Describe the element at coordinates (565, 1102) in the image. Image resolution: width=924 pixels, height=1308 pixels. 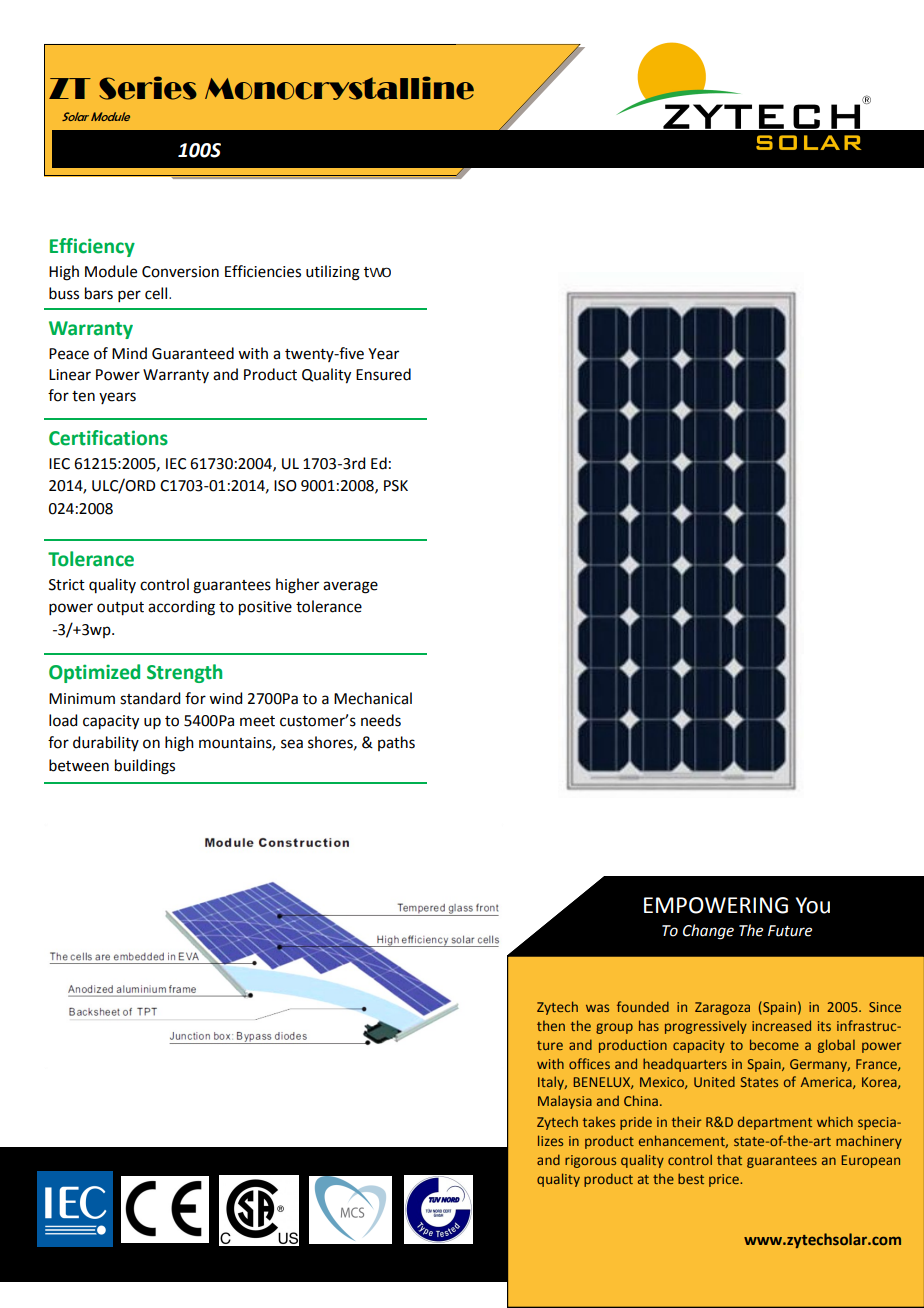
I see `Malaysia` at that location.
